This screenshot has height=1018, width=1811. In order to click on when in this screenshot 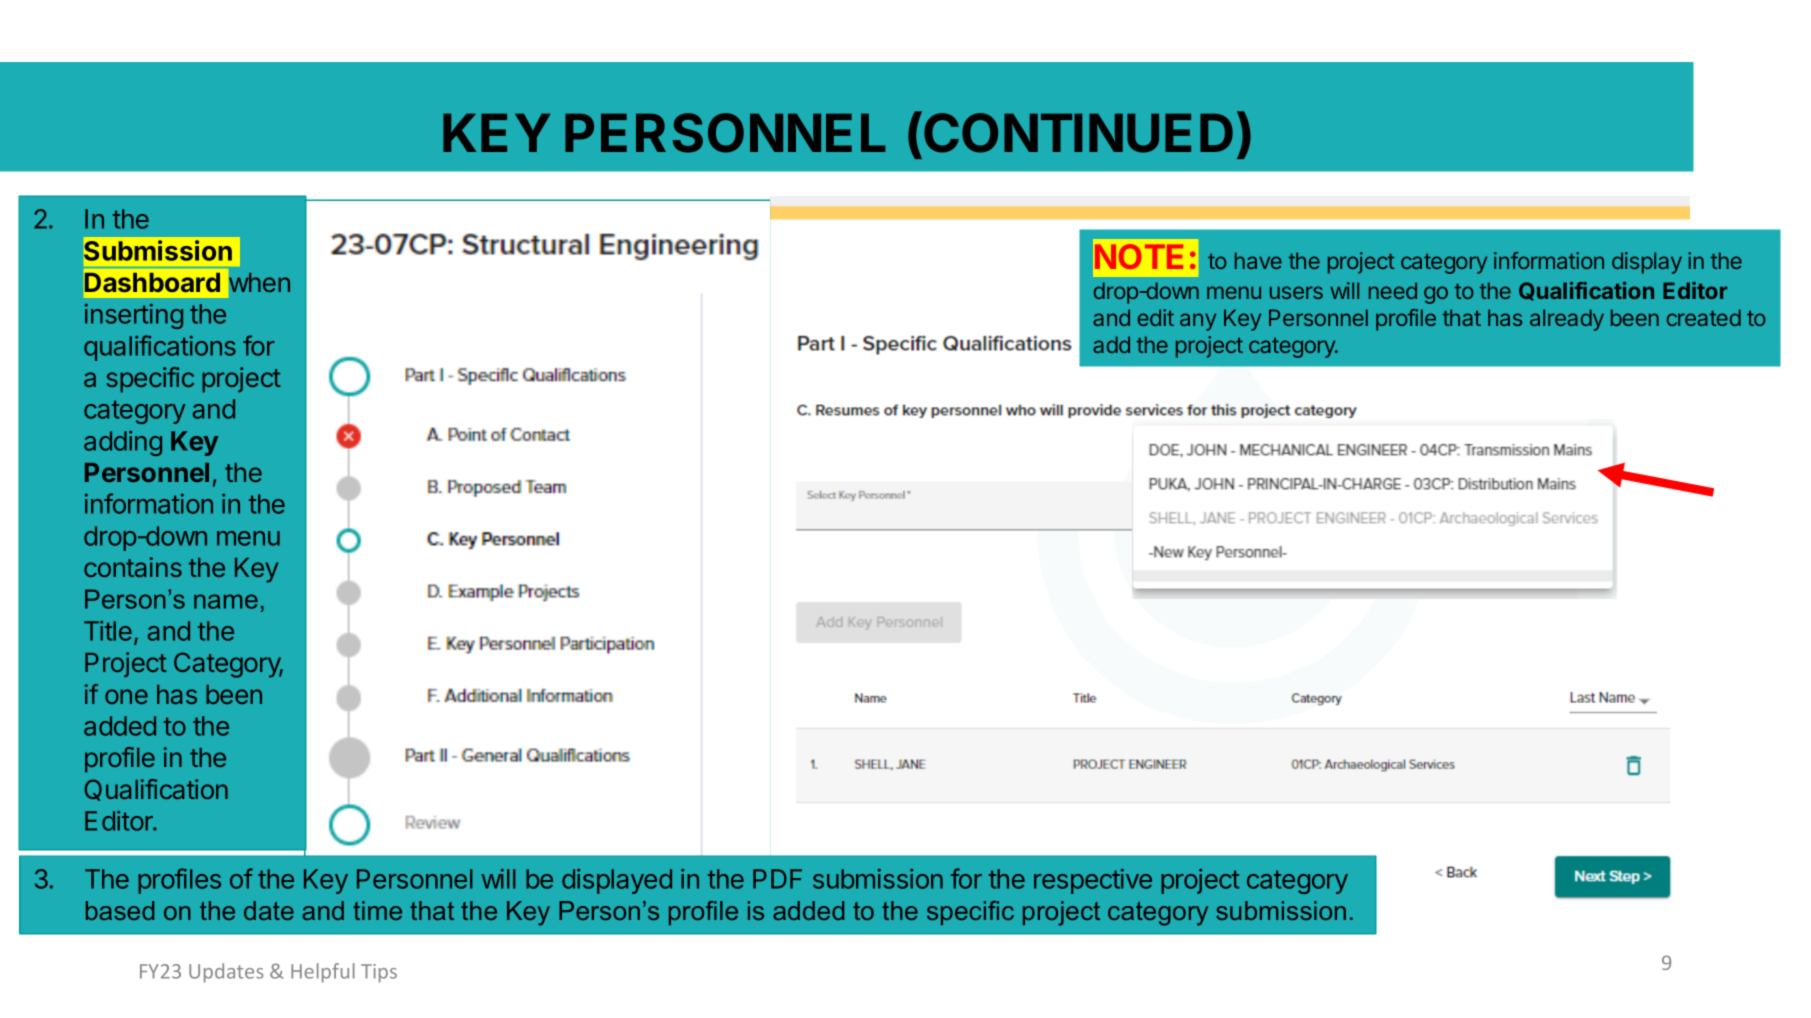, I will do `click(259, 282)`.
